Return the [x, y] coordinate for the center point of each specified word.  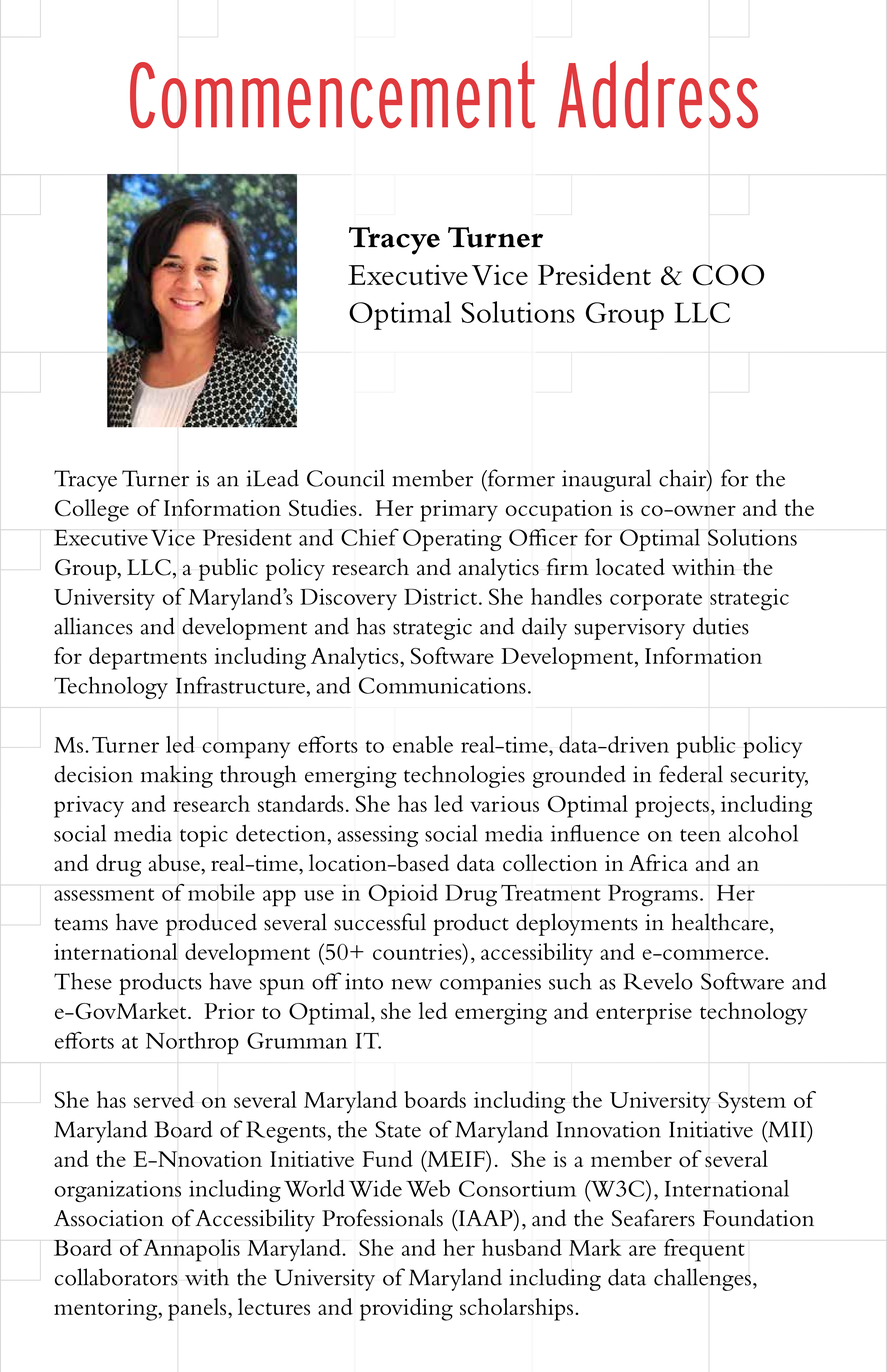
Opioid [403, 895]
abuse [175, 863]
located [630, 567]
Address [658, 95]
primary [459, 511]
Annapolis [191, 1250]
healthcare [721, 922]
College [92, 510]
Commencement [332, 95]
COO [728, 275]
